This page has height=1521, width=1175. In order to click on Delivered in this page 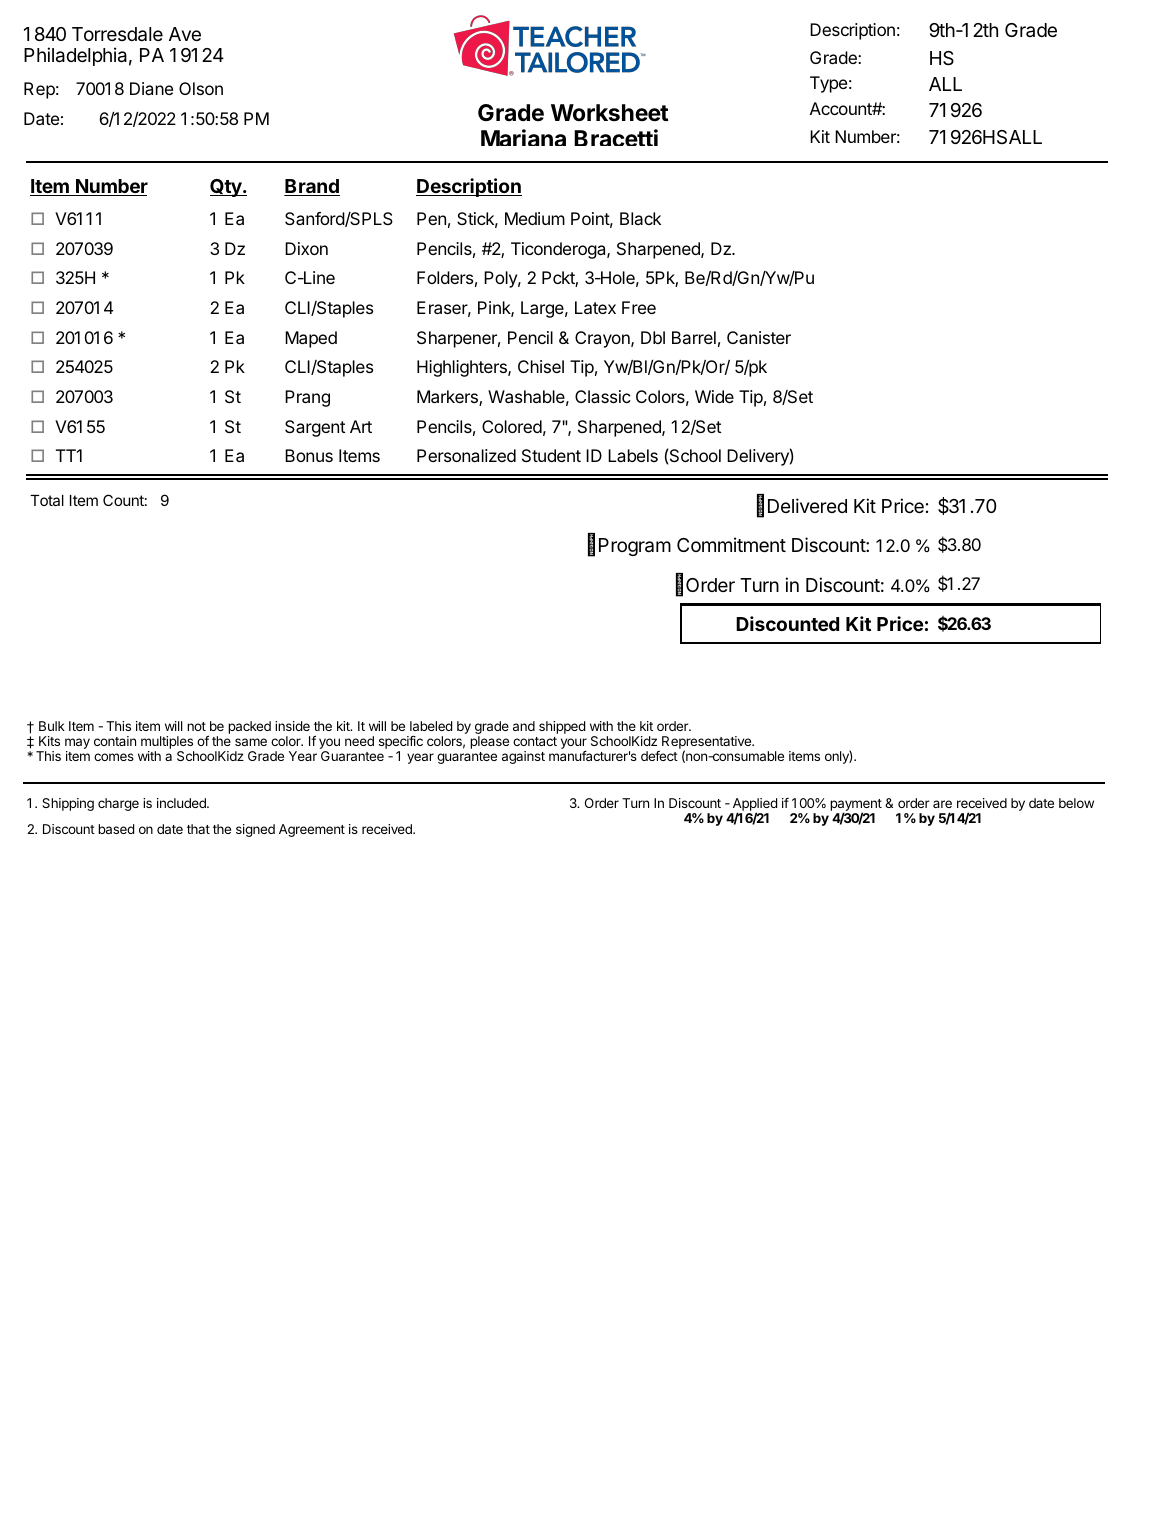, I will do `click(807, 505)`.
